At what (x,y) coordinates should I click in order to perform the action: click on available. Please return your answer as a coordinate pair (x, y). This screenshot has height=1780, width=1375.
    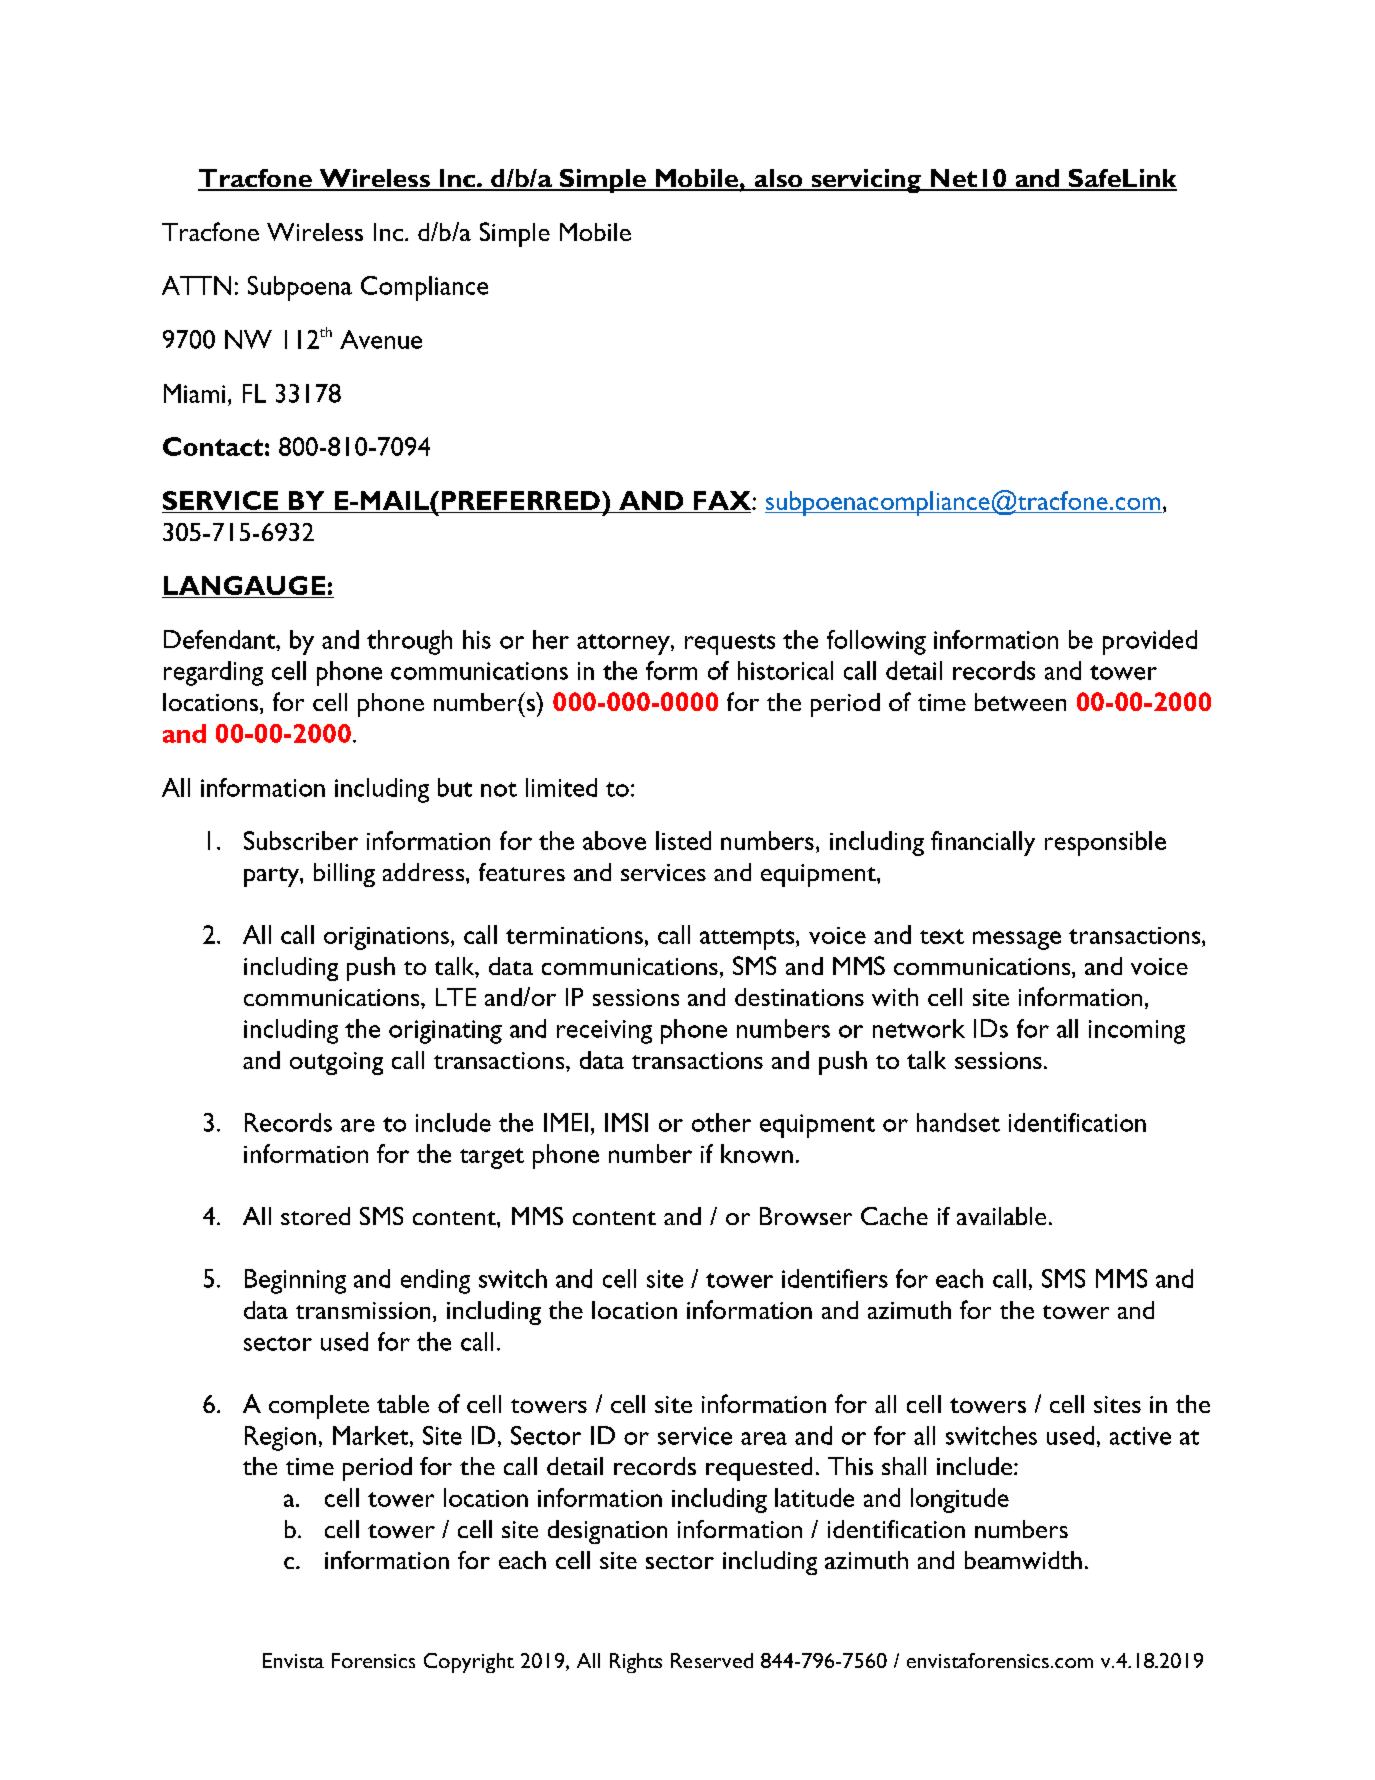
    Looking at the image, I should click on (1001, 1216).
